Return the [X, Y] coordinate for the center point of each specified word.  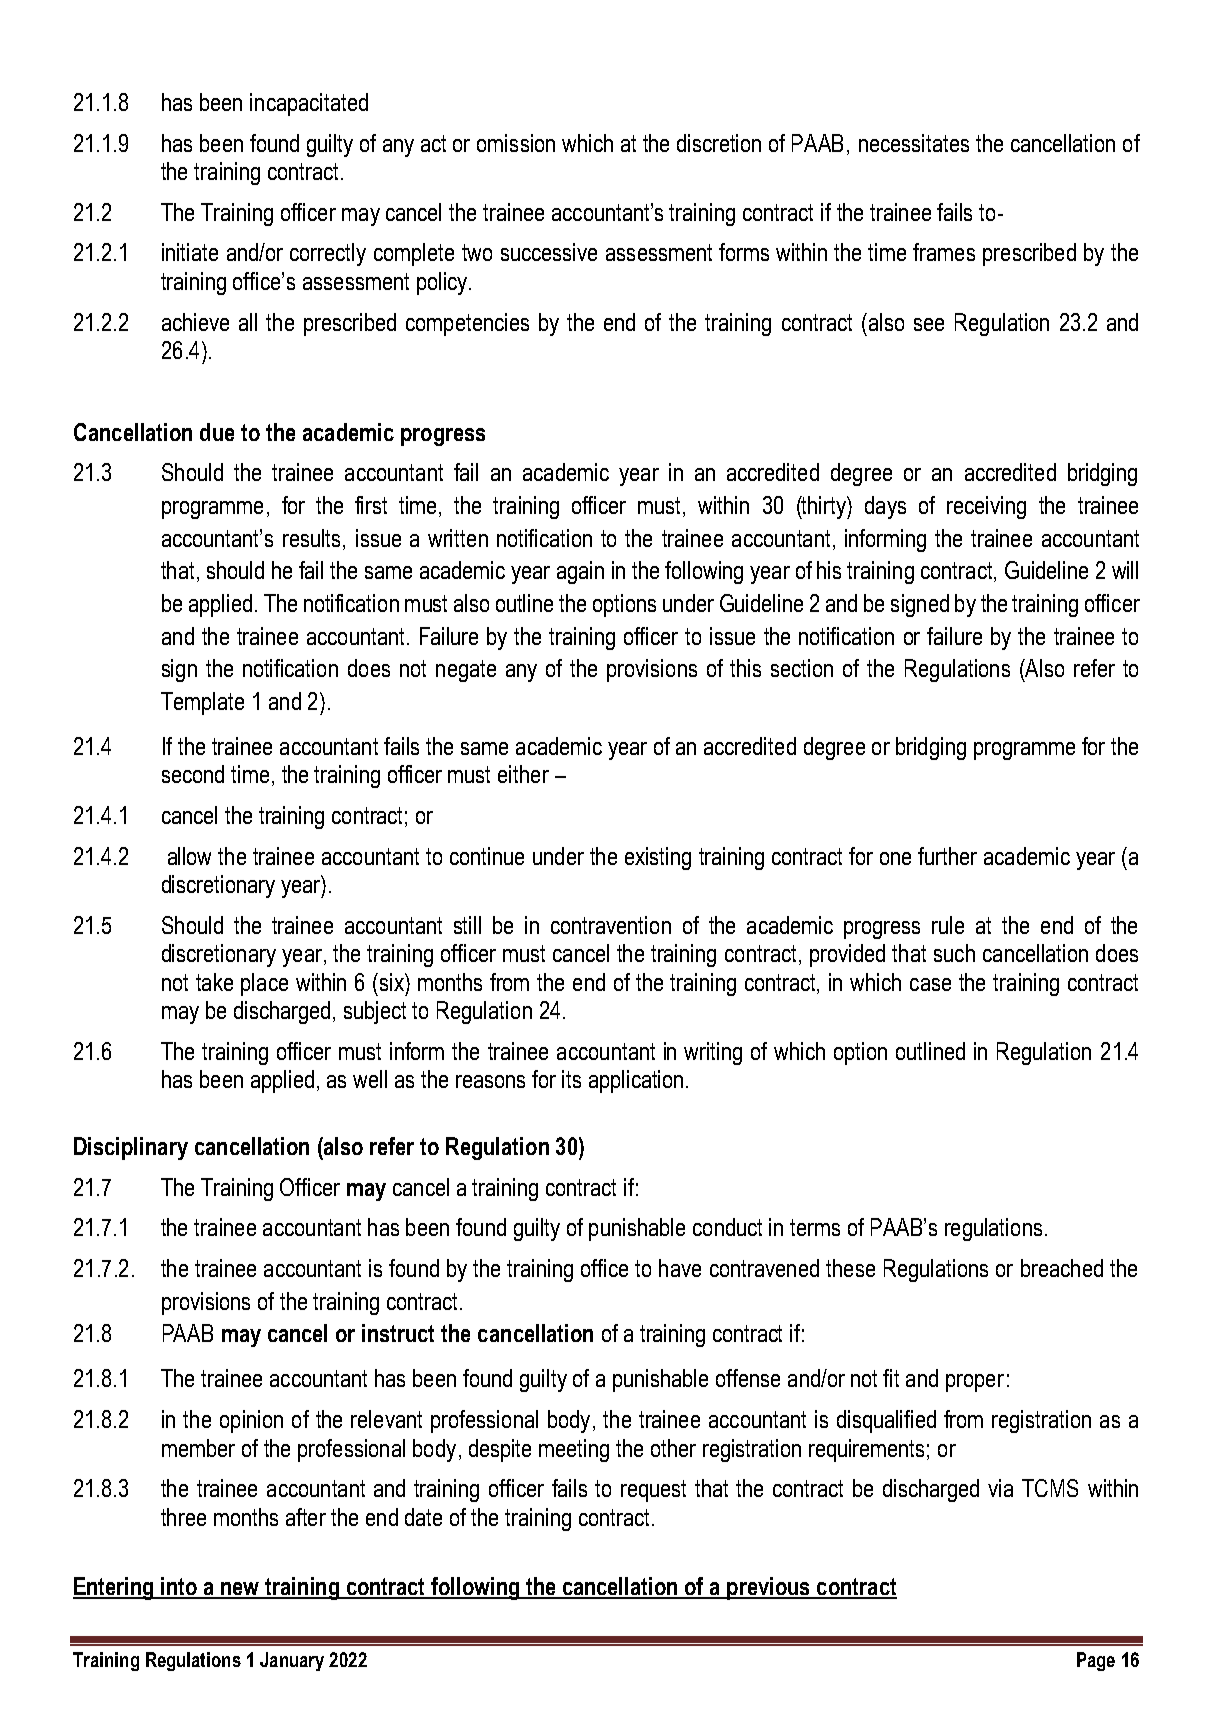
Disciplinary [131, 1148]
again [580, 572]
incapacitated [309, 104]
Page [1096, 1661]
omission [516, 143]
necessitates [914, 143]
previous [768, 1588]
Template [202, 703]
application [636, 1081]
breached [1062, 1268]
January [292, 1661]
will [1125, 570]
